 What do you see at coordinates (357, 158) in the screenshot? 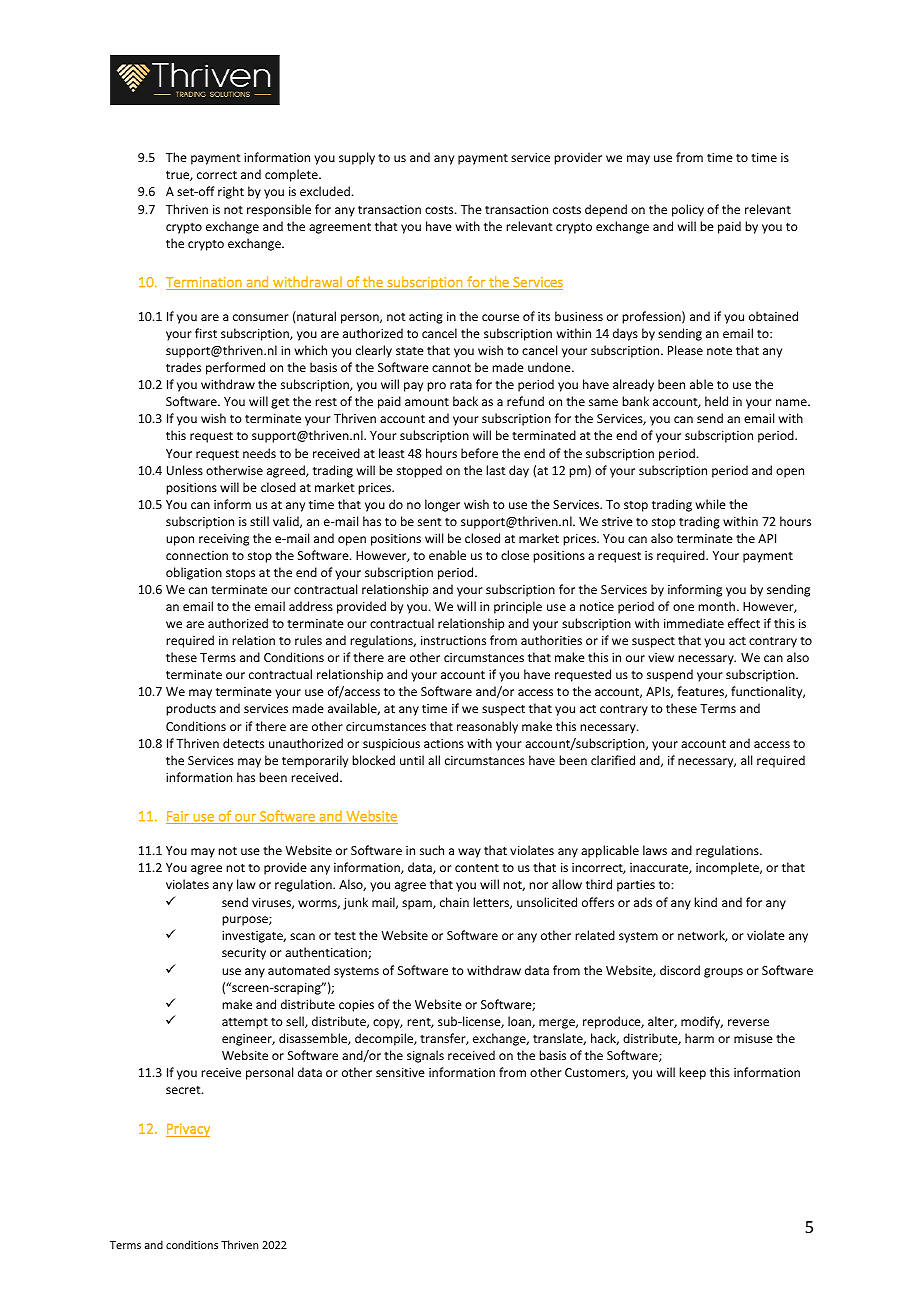
I see `supply` at bounding box center [357, 158].
